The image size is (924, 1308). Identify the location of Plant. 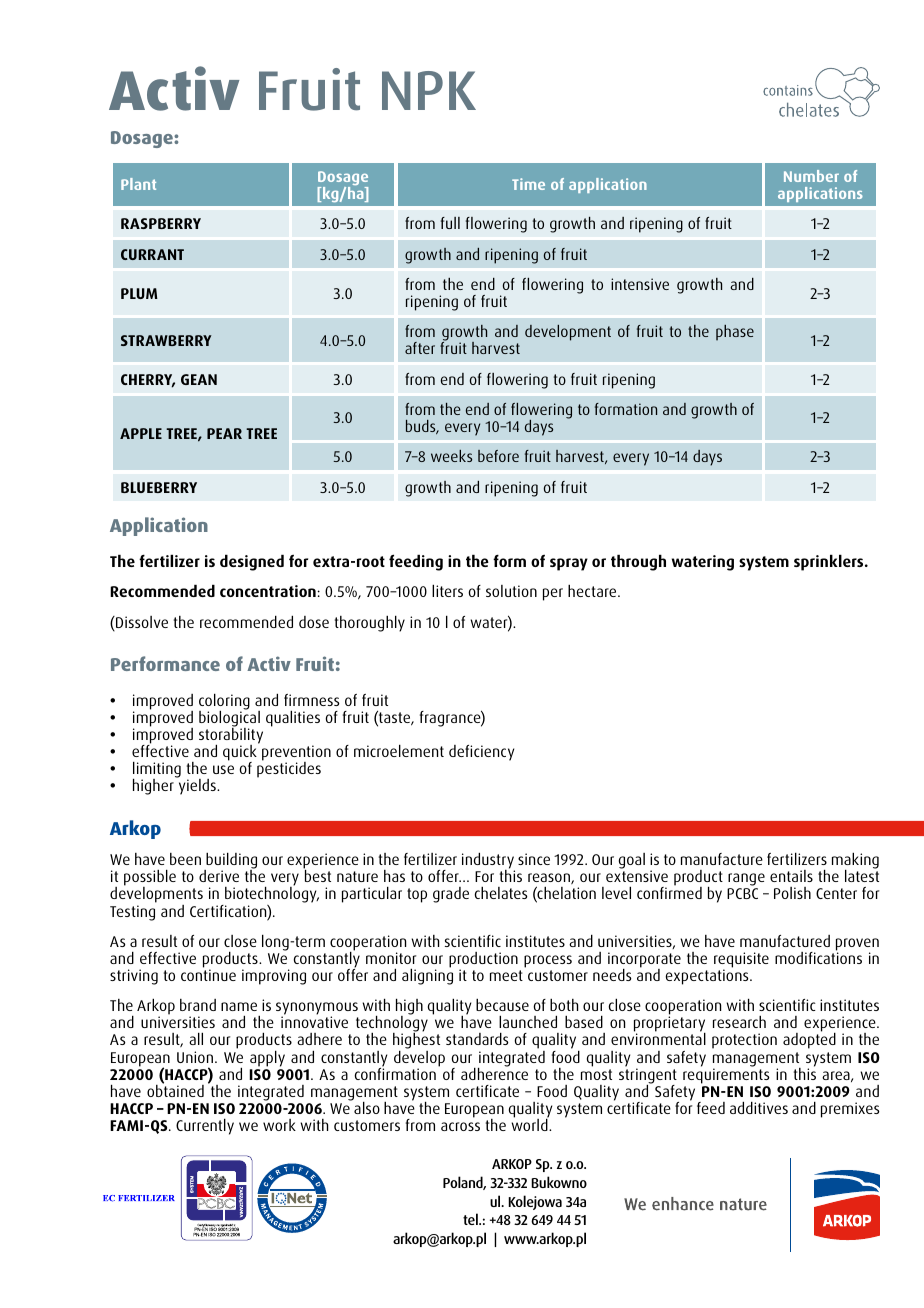
(138, 184).
